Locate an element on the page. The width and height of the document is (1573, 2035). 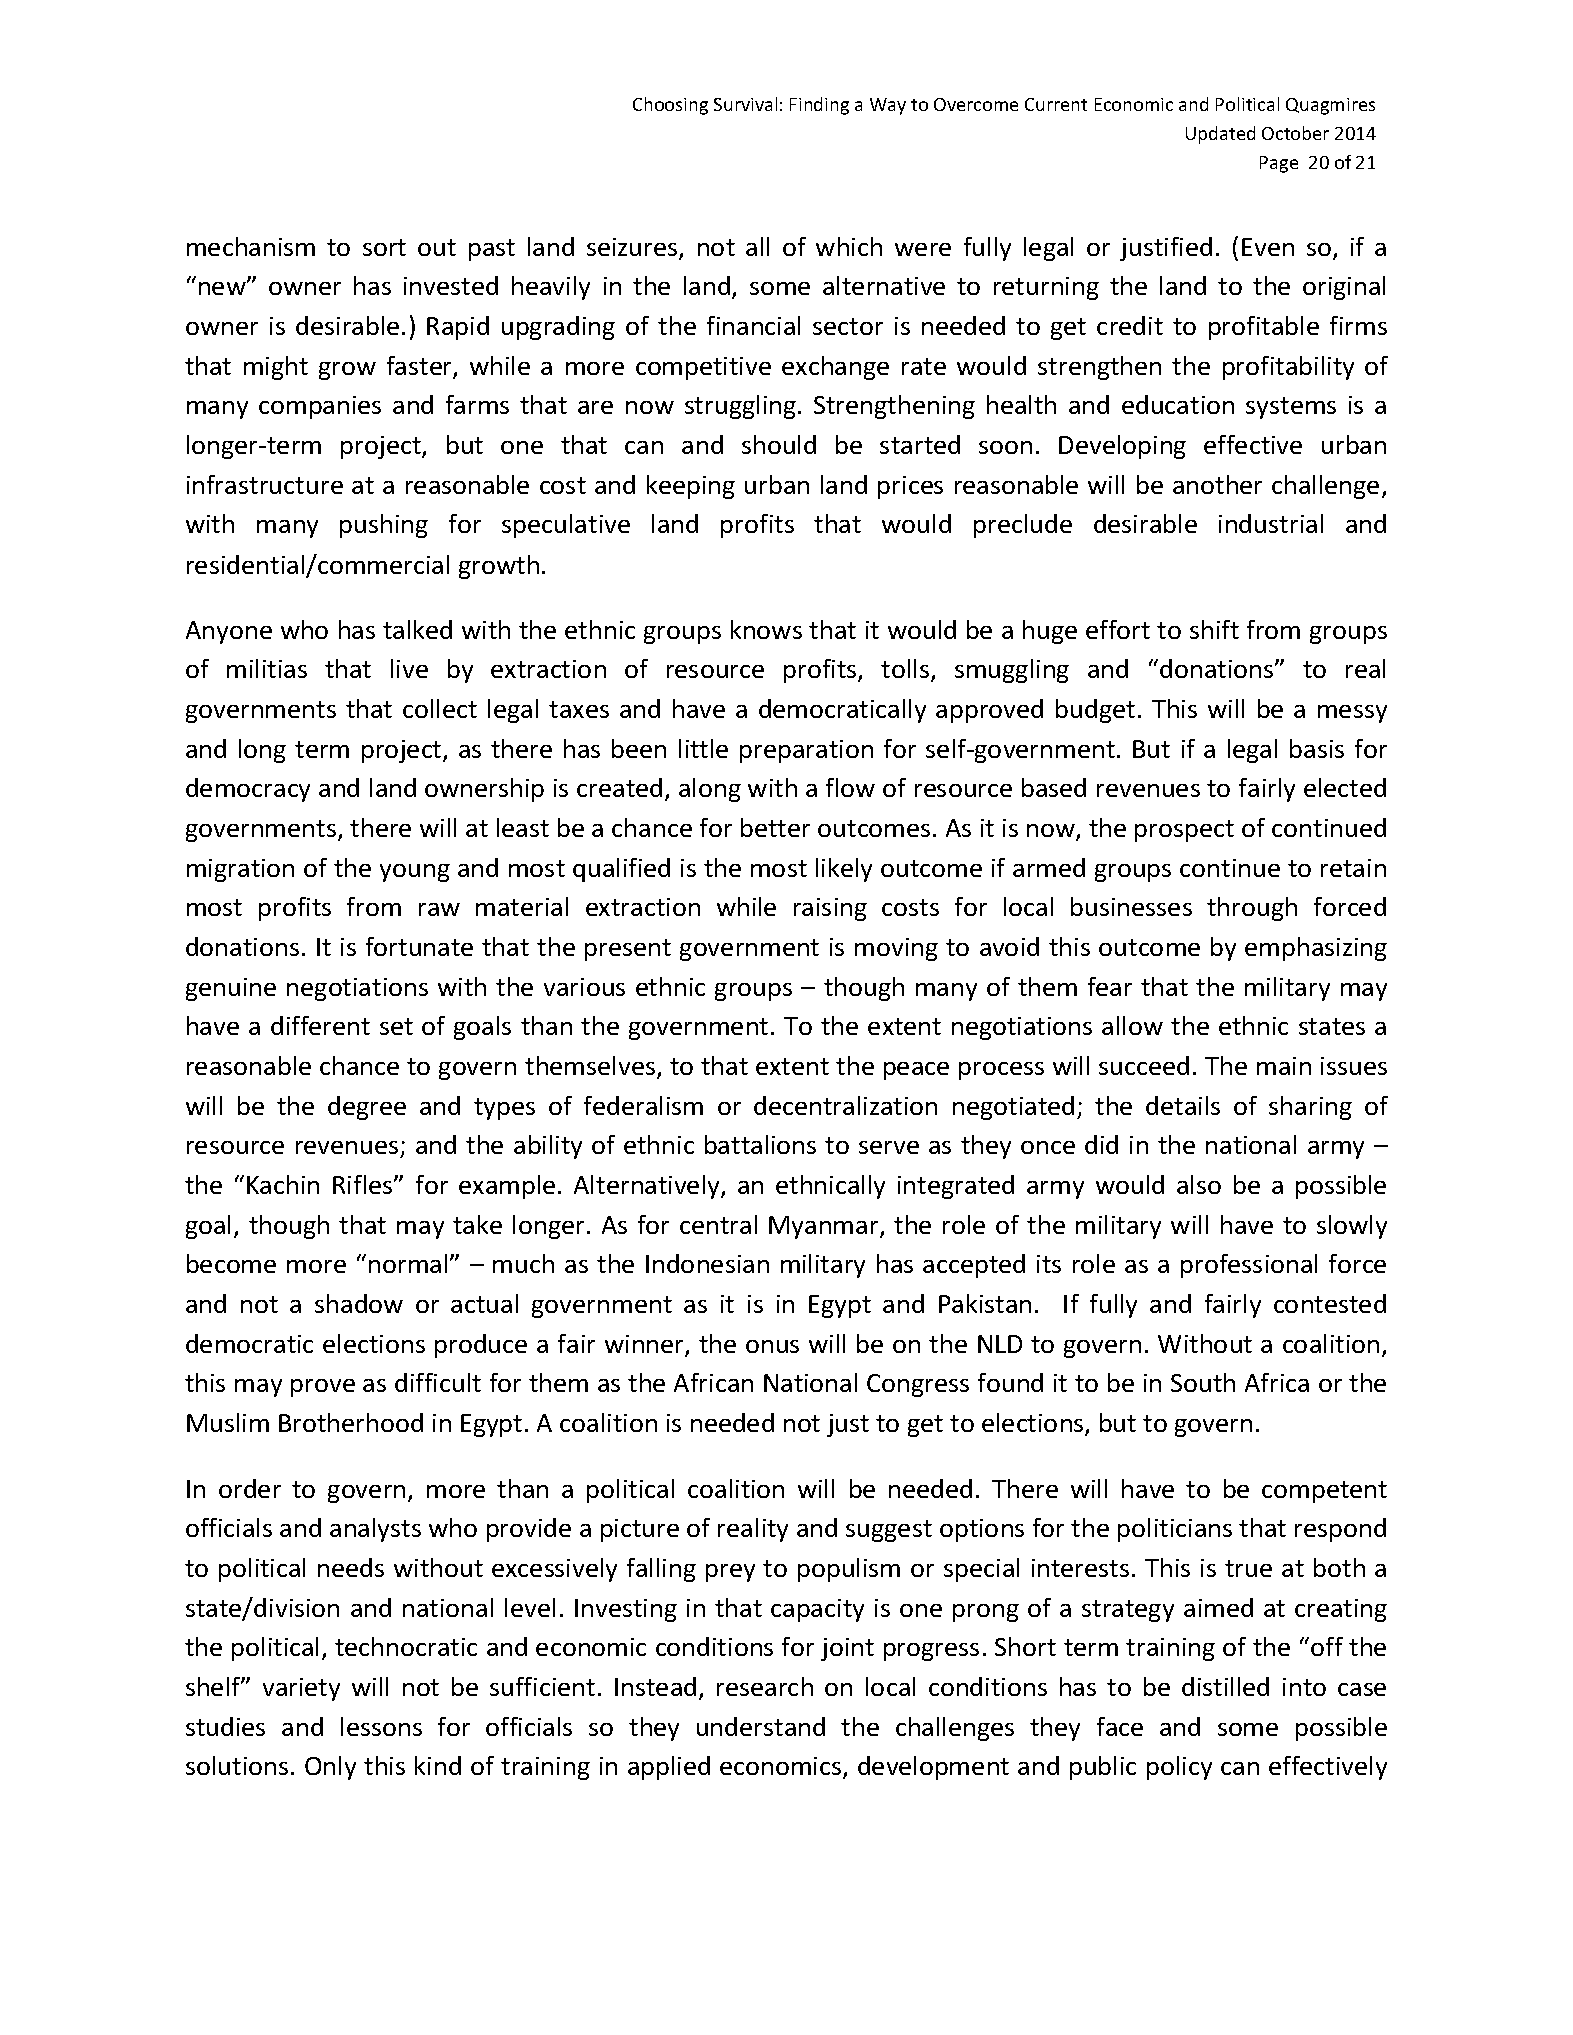
Updated is located at coordinates (1220, 135).
